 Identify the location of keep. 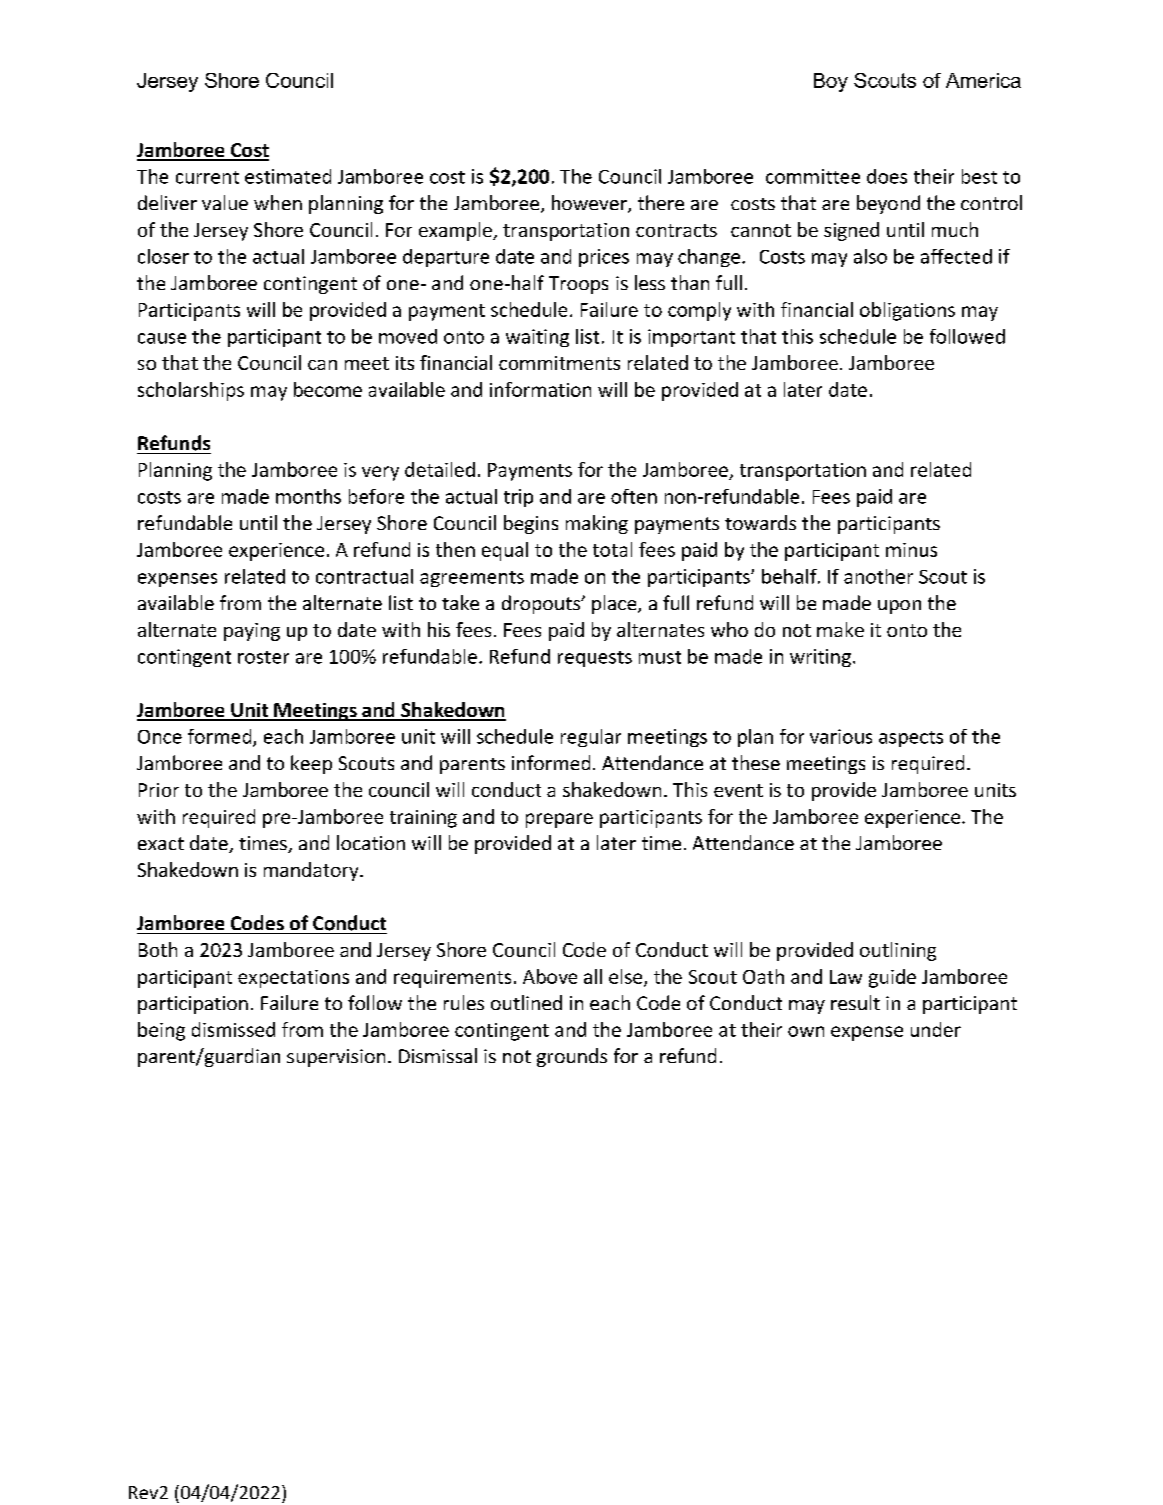
(311, 764).
